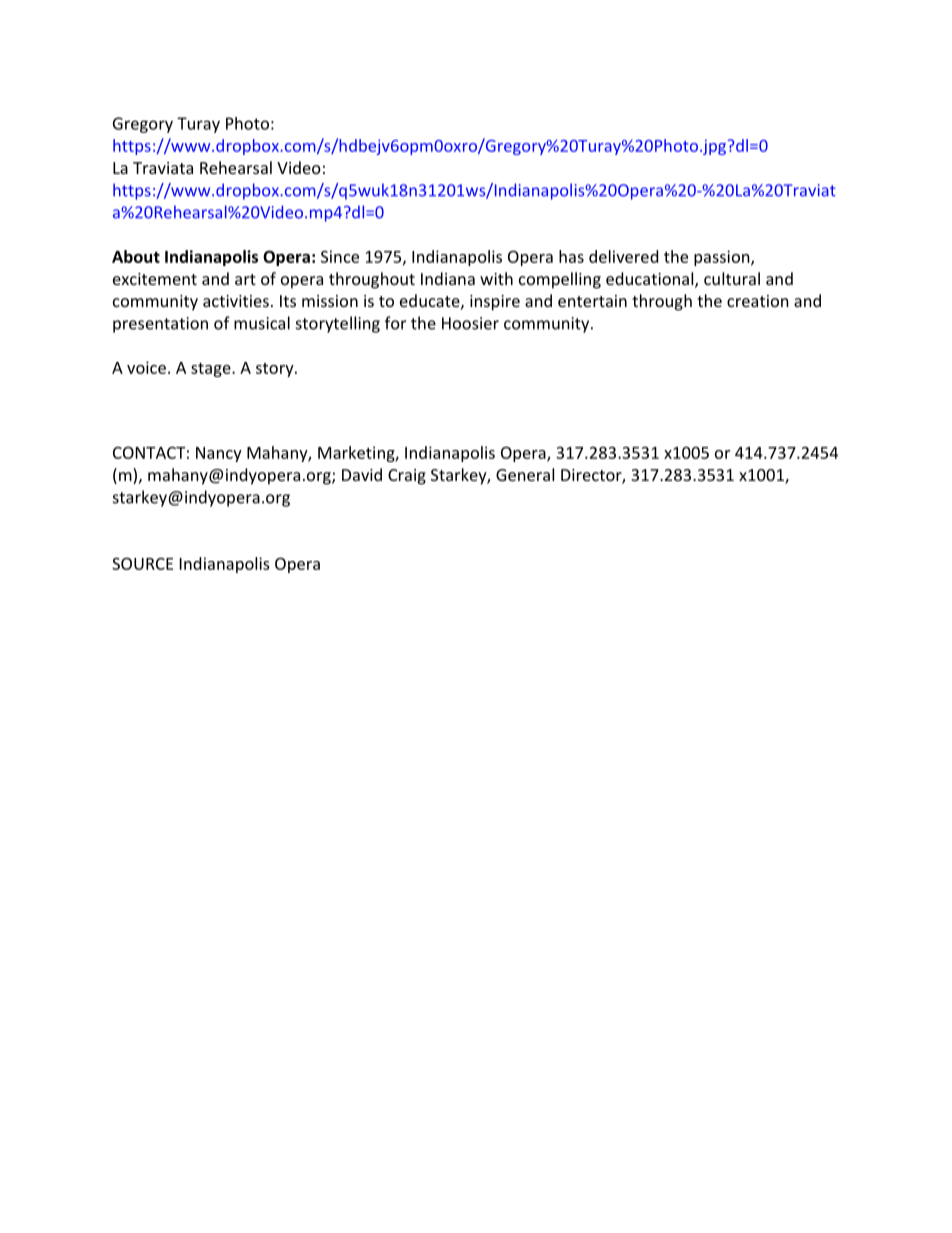 The image size is (952, 1233). What do you see at coordinates (212, 370) in the screenshot?
I see `stage` at bounding box center [212, 370].
